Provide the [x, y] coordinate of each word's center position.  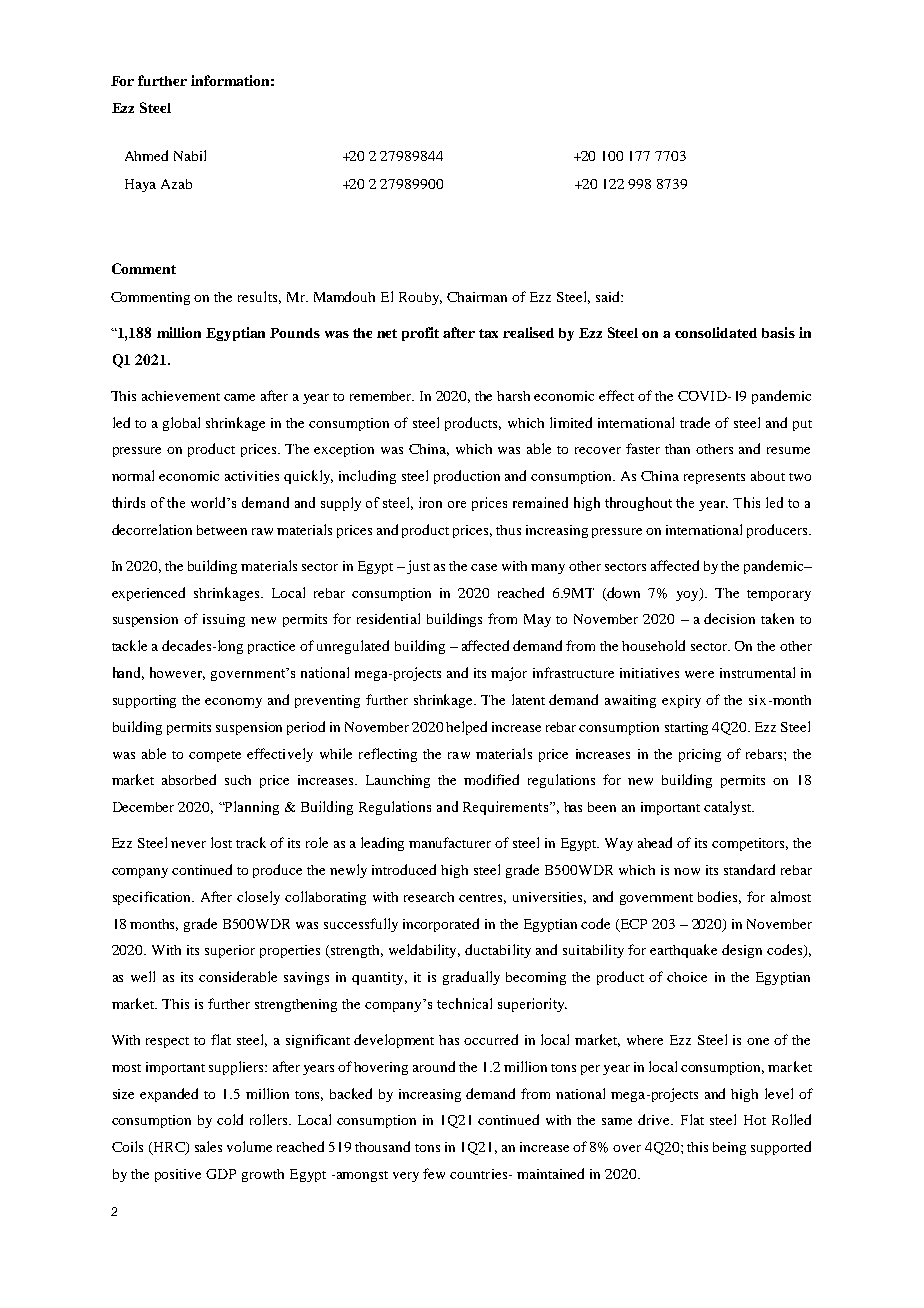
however [177, 673]
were [699, 674]
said [609, 296]
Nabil [190, 155]
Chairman [477, 297]
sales [208, 1146]
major [509, 674]
